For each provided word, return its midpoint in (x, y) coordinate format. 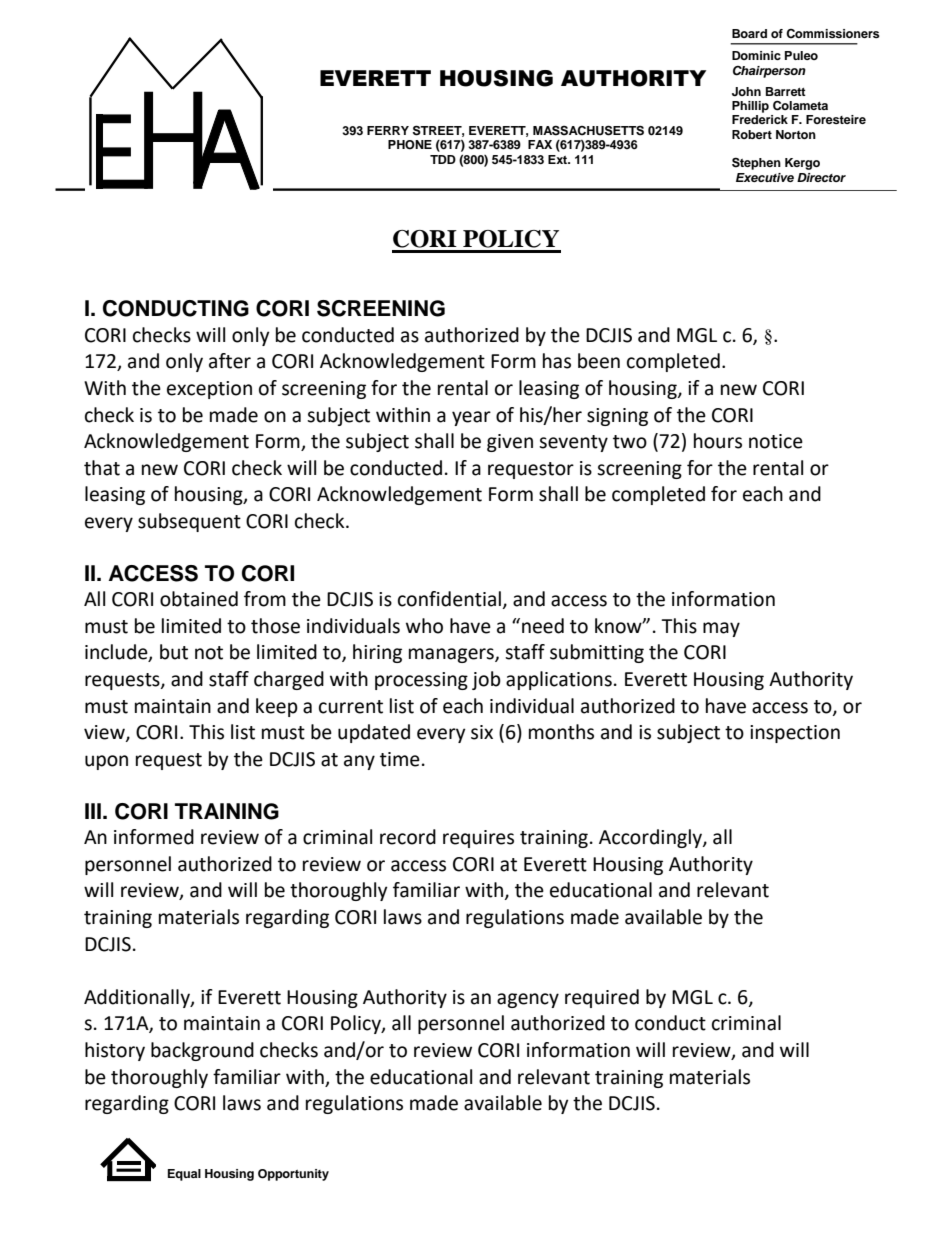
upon (106, 762)
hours (718, 441)
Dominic (756, 55)
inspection (795, 734)
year (471, 418)
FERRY (388, 130)
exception (209, 390)
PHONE (410, 145)
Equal (184, 1175)
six (482, 732)
